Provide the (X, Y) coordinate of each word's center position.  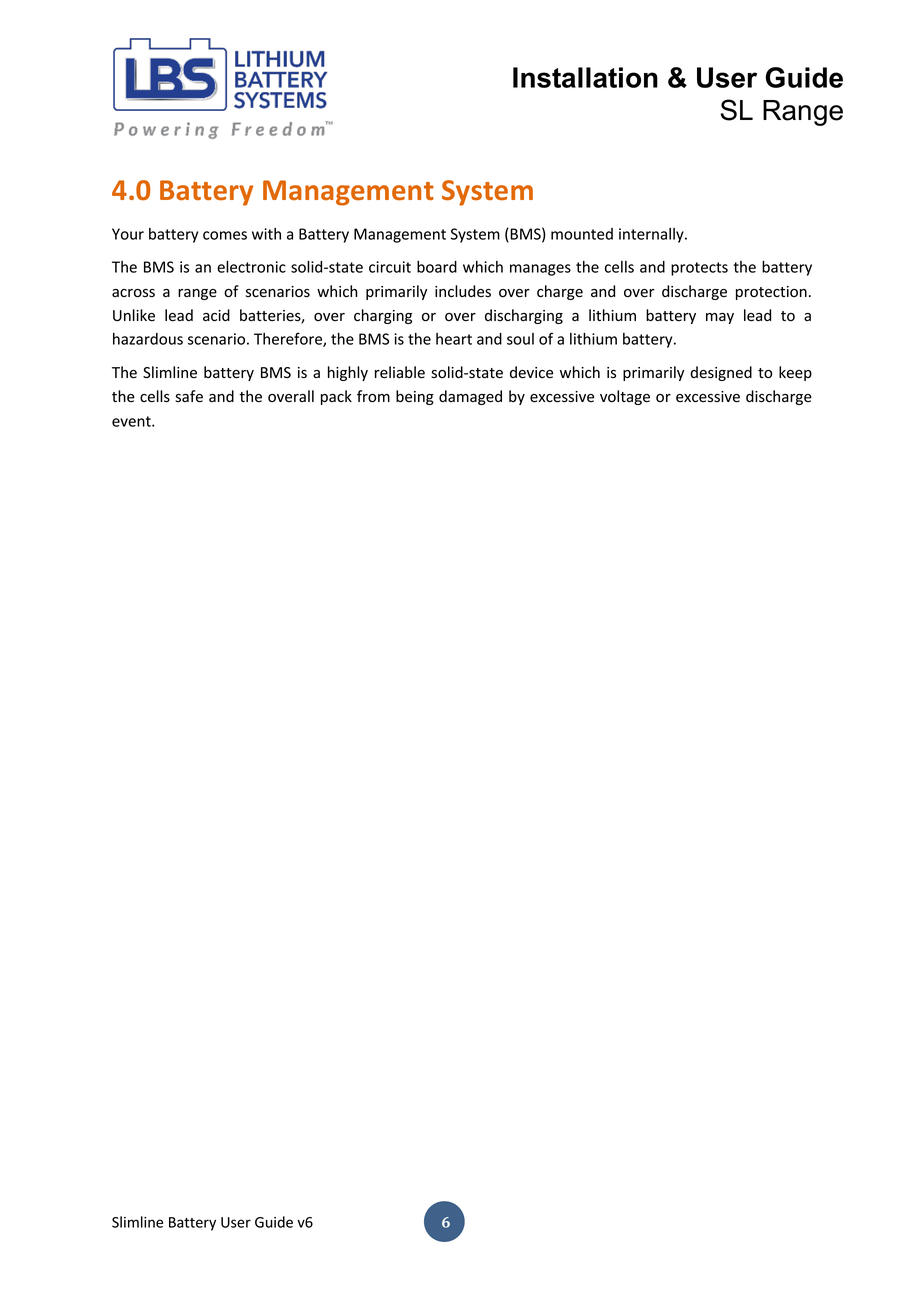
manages (540, 270)
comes (225, 235)
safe (189, 396)
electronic (251, 267)
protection (771, 293)
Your (128, 234)
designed (721, 373)
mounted (582, 234)
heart (454, 339)
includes (463, 291)
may (720, 318)
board (437, 267)
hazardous (148, 339)
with (266, 234)
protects (699, 269)
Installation (585, 77)
